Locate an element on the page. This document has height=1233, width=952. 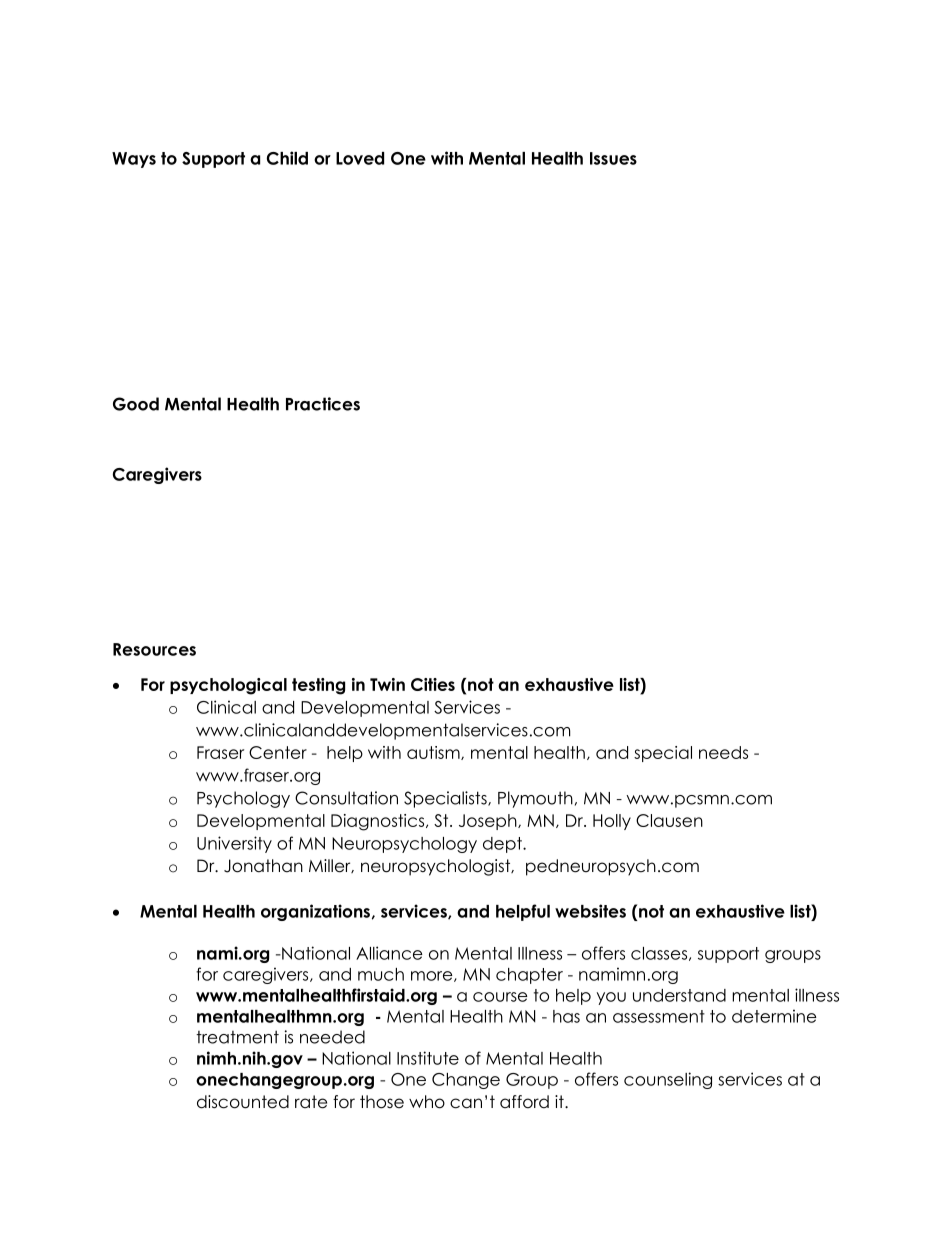
Practices is located at coordinates (323, 404).
